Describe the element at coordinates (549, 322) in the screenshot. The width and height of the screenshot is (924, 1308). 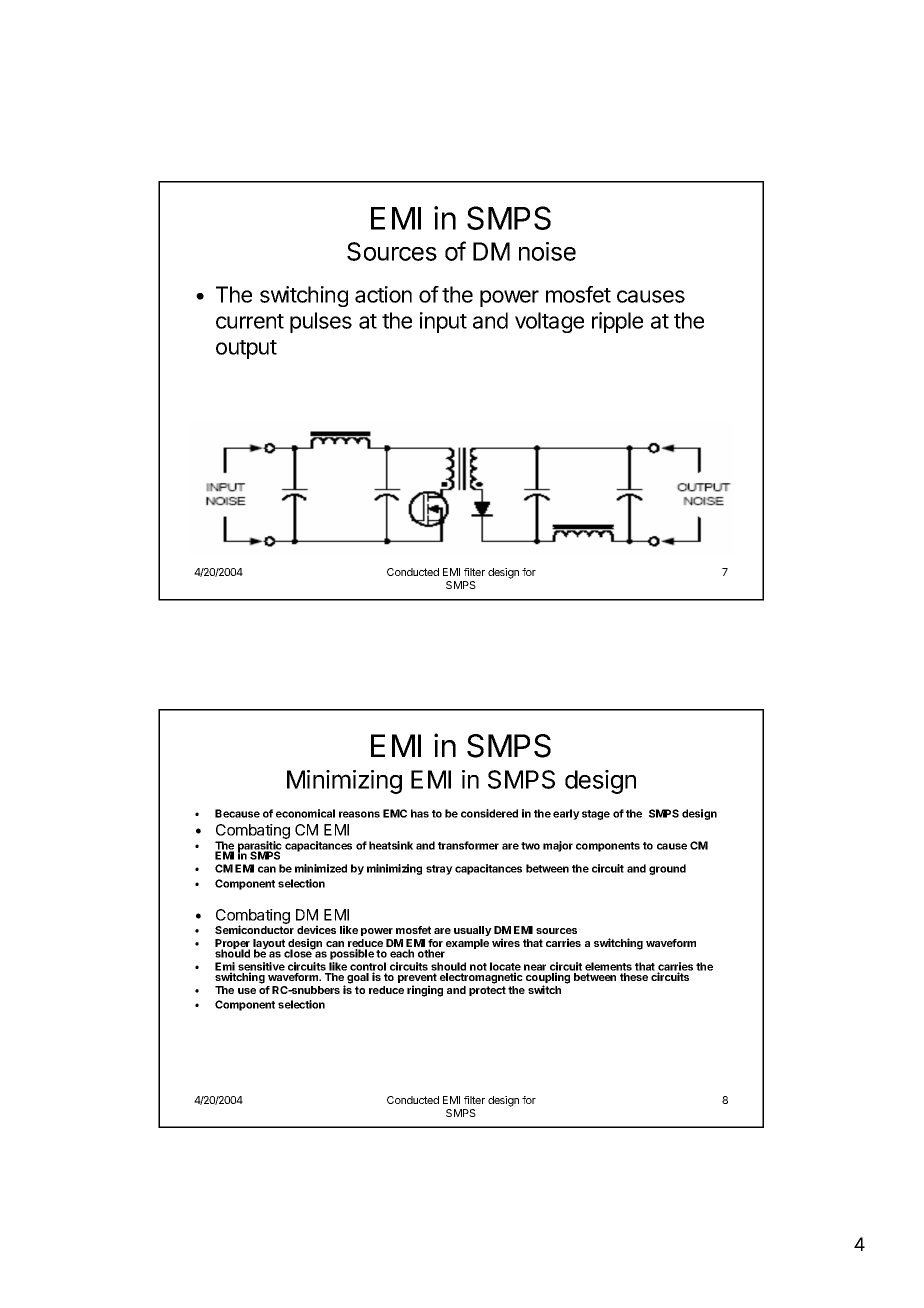
I see `voltage` at that location.
